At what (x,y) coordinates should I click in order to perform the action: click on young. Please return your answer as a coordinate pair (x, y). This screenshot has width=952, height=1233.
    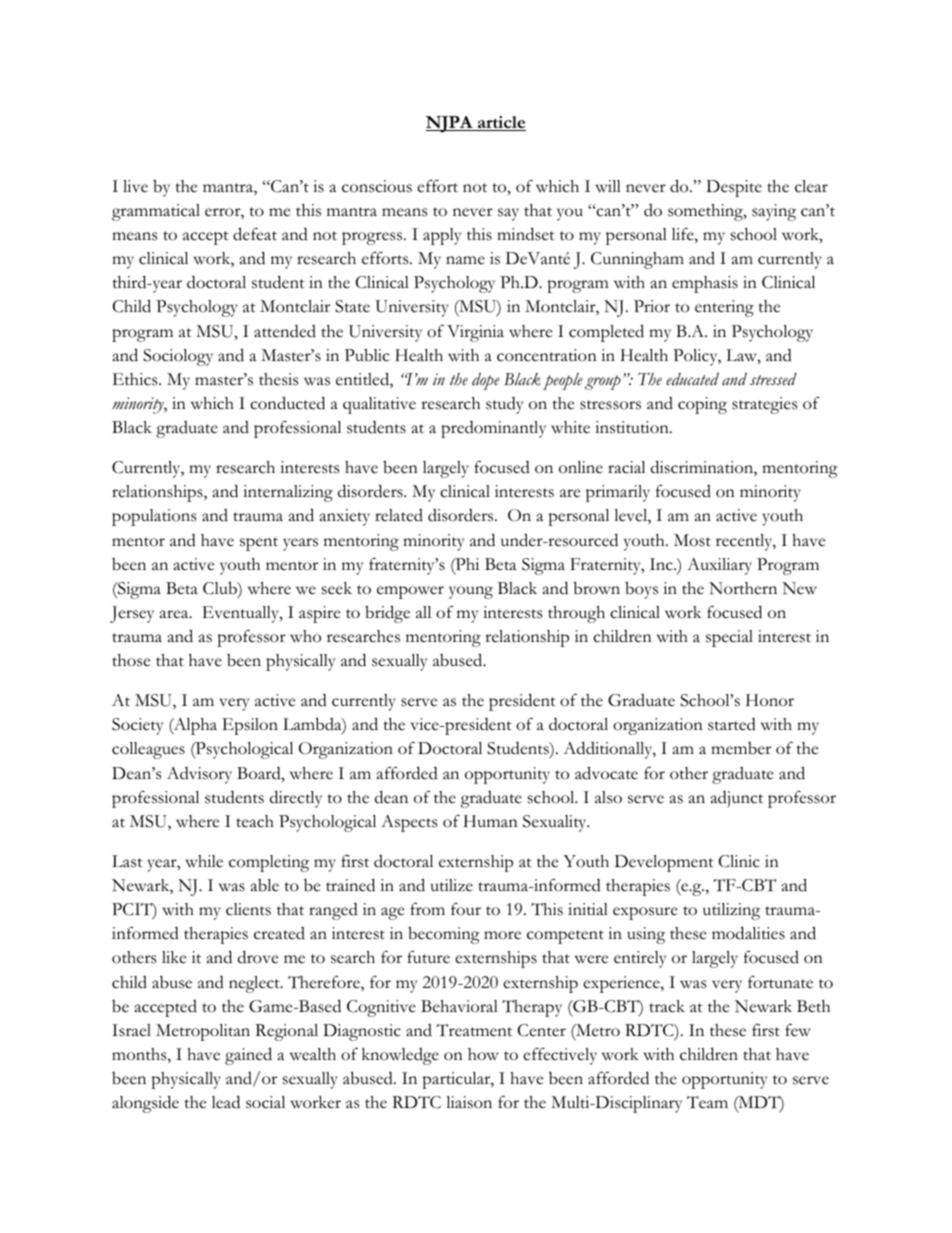
    Looking at the image, I should click on (471, 592).
